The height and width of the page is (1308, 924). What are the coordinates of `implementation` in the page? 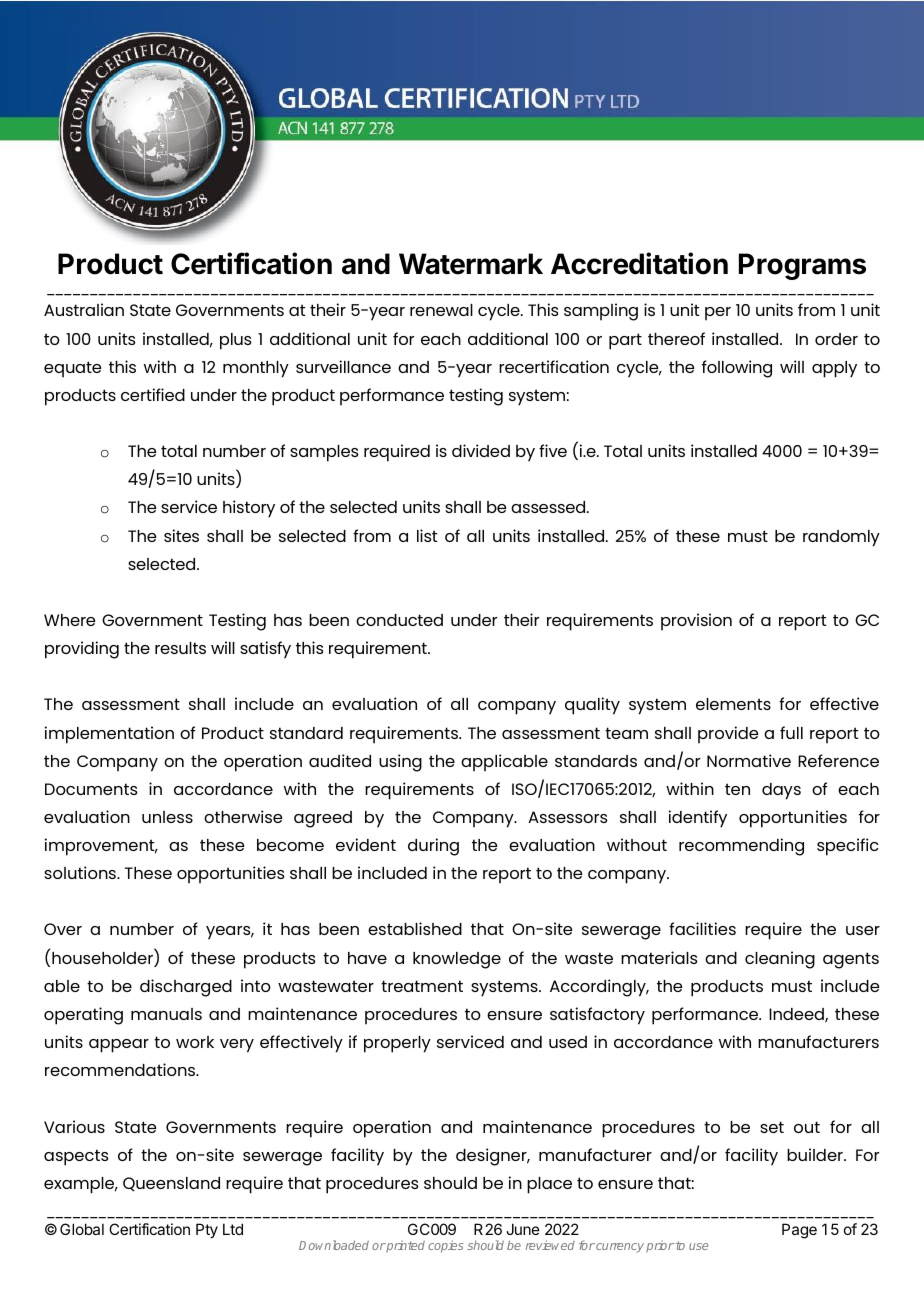 It's located at (109, 735).
